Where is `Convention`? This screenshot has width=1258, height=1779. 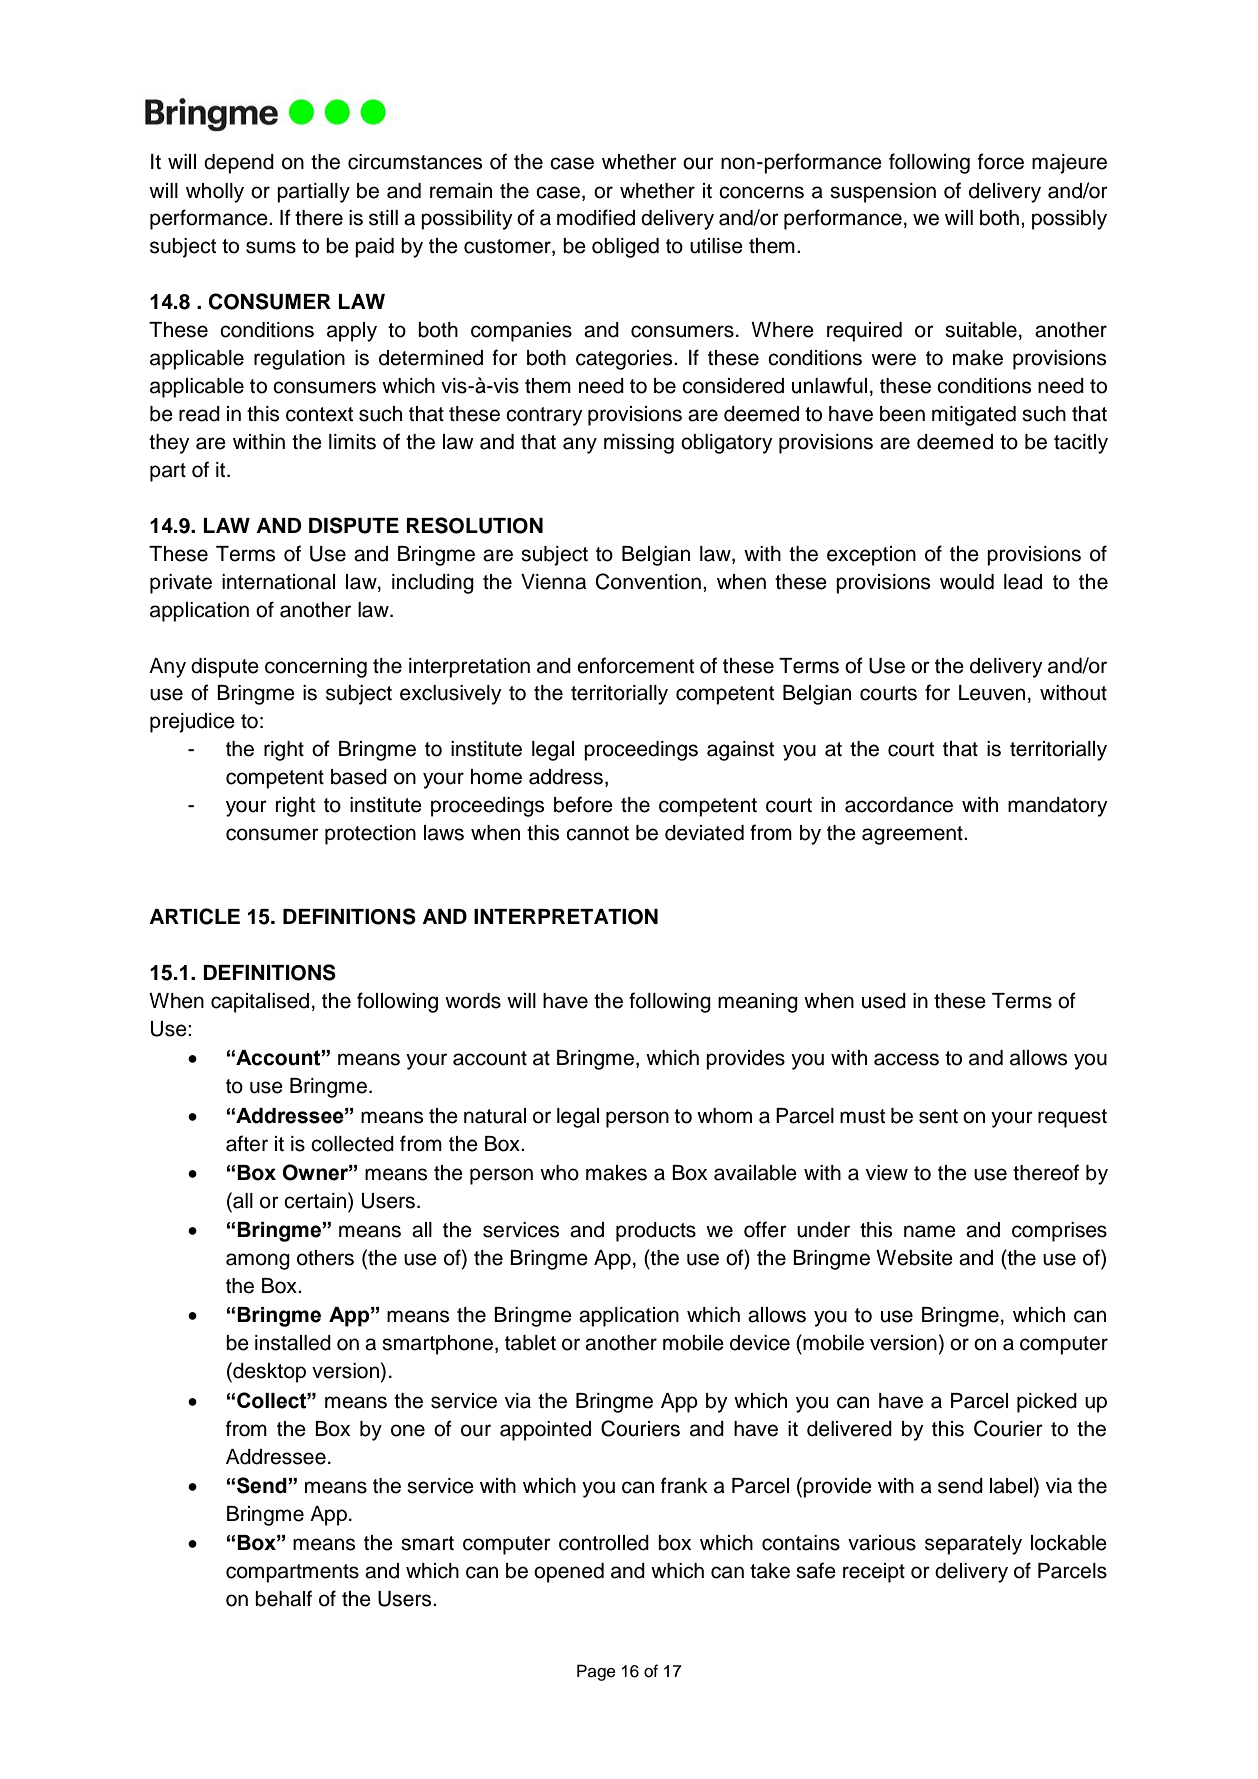
Convention is located at coordinates (648, 581).
